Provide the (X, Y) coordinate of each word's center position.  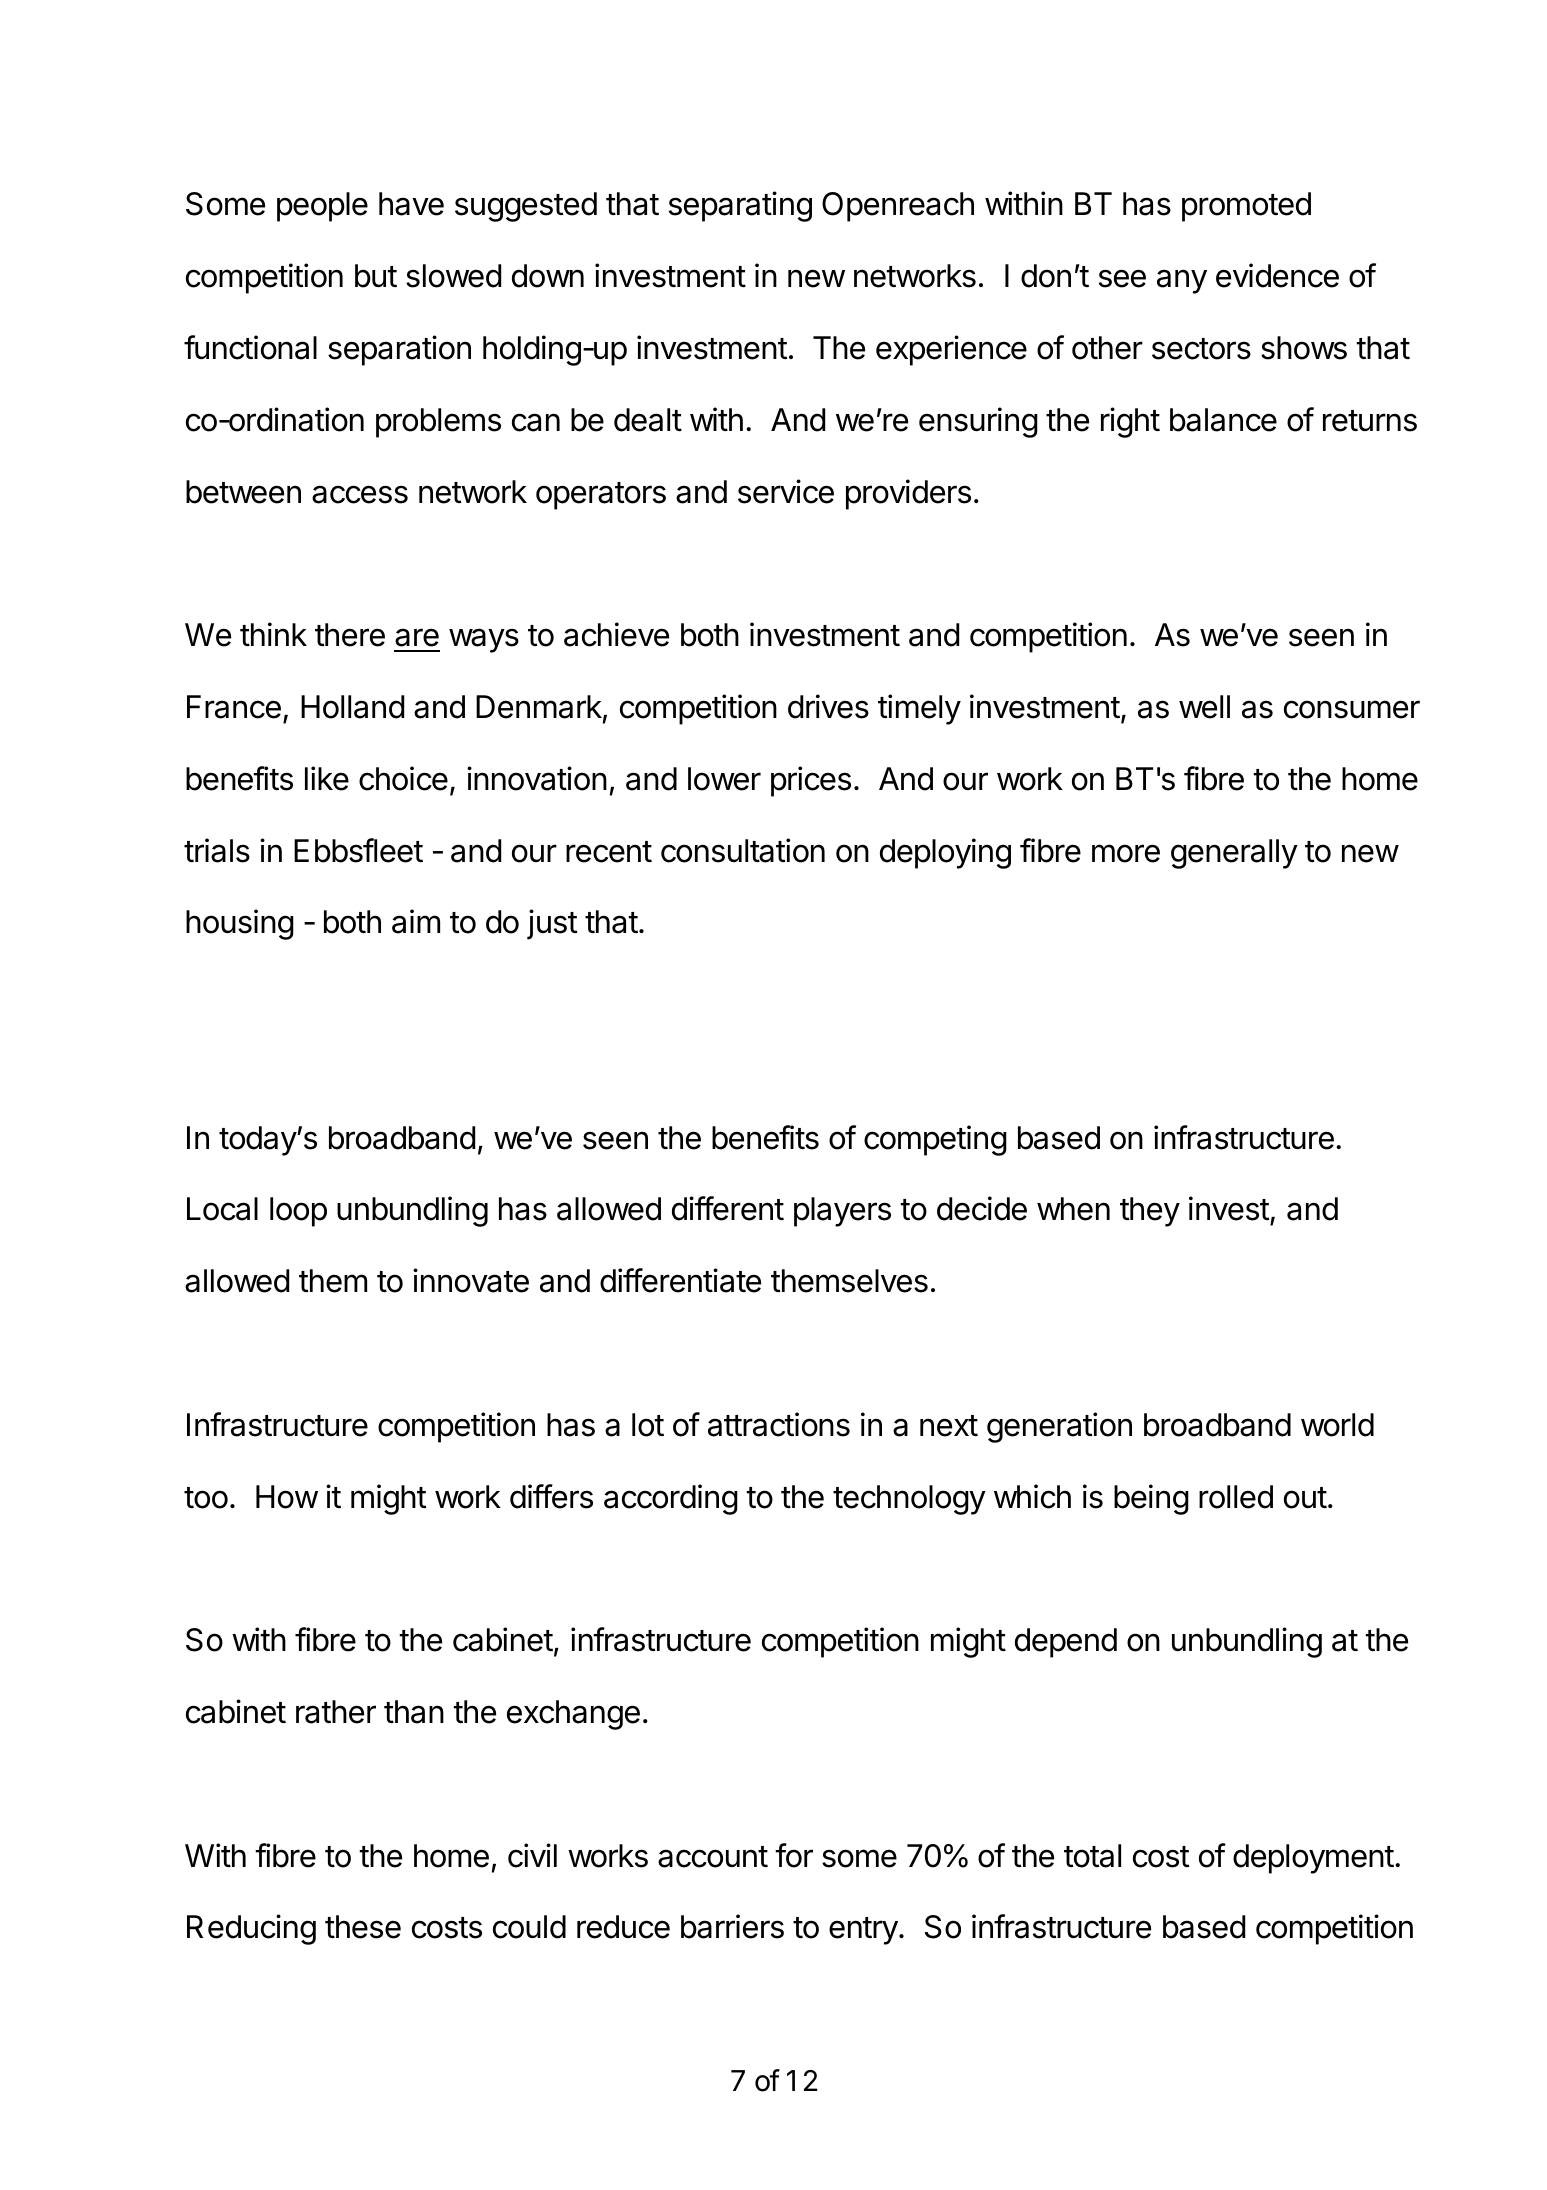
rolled (1236, 1497)
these (363, 1927)
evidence (1277, 275)
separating (740, 206)
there (350, 635)
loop (298, 1212)
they (1150, 1212)
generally (1234, 854)
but (376, 276)
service (786, 491)
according (671, 1499)
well (1204, 707)
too (206, 1498)
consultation (743, 850)
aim (416, 921)
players (842, 1212)
